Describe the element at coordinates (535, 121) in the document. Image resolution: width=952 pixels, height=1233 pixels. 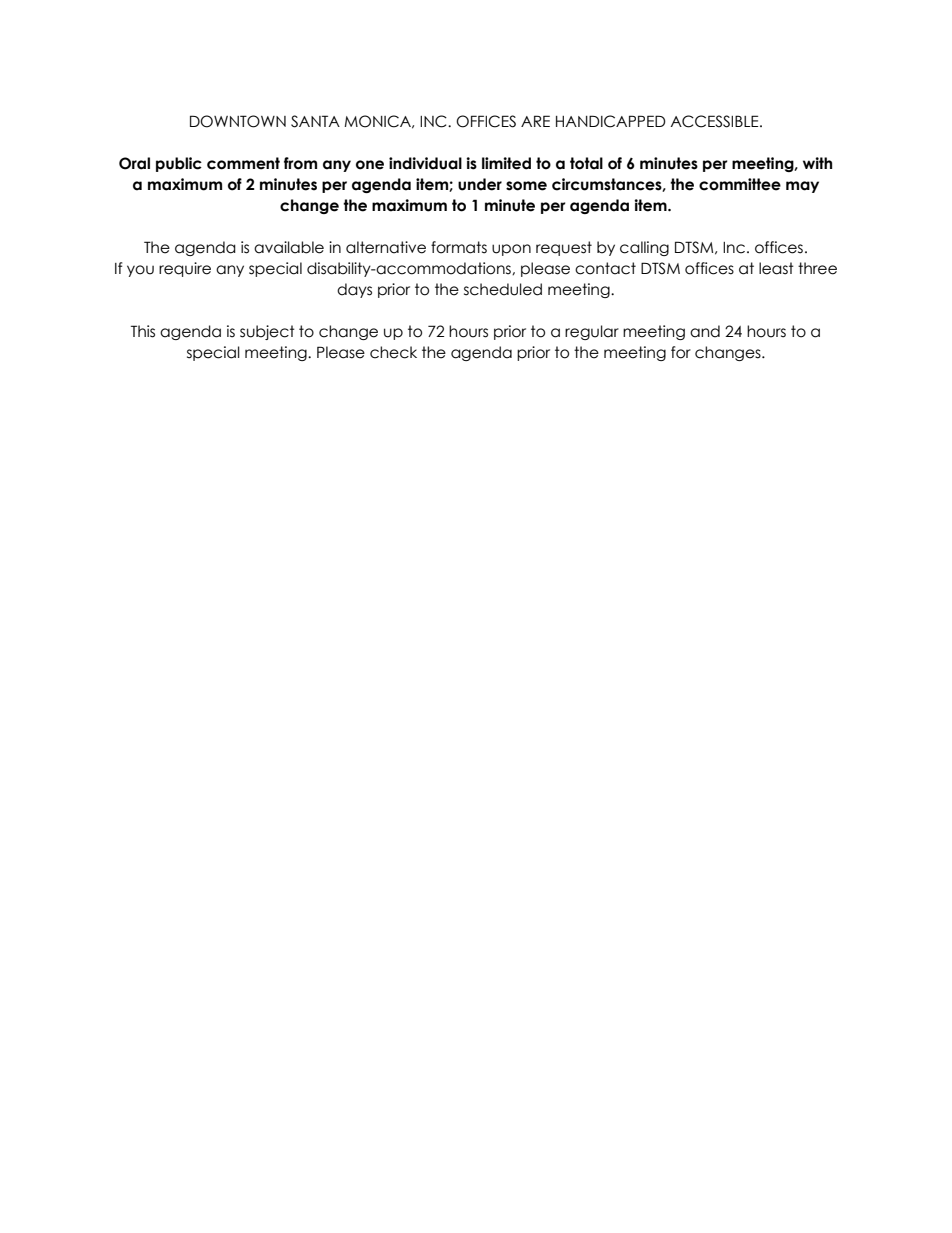
I see `ARE` at that location.
